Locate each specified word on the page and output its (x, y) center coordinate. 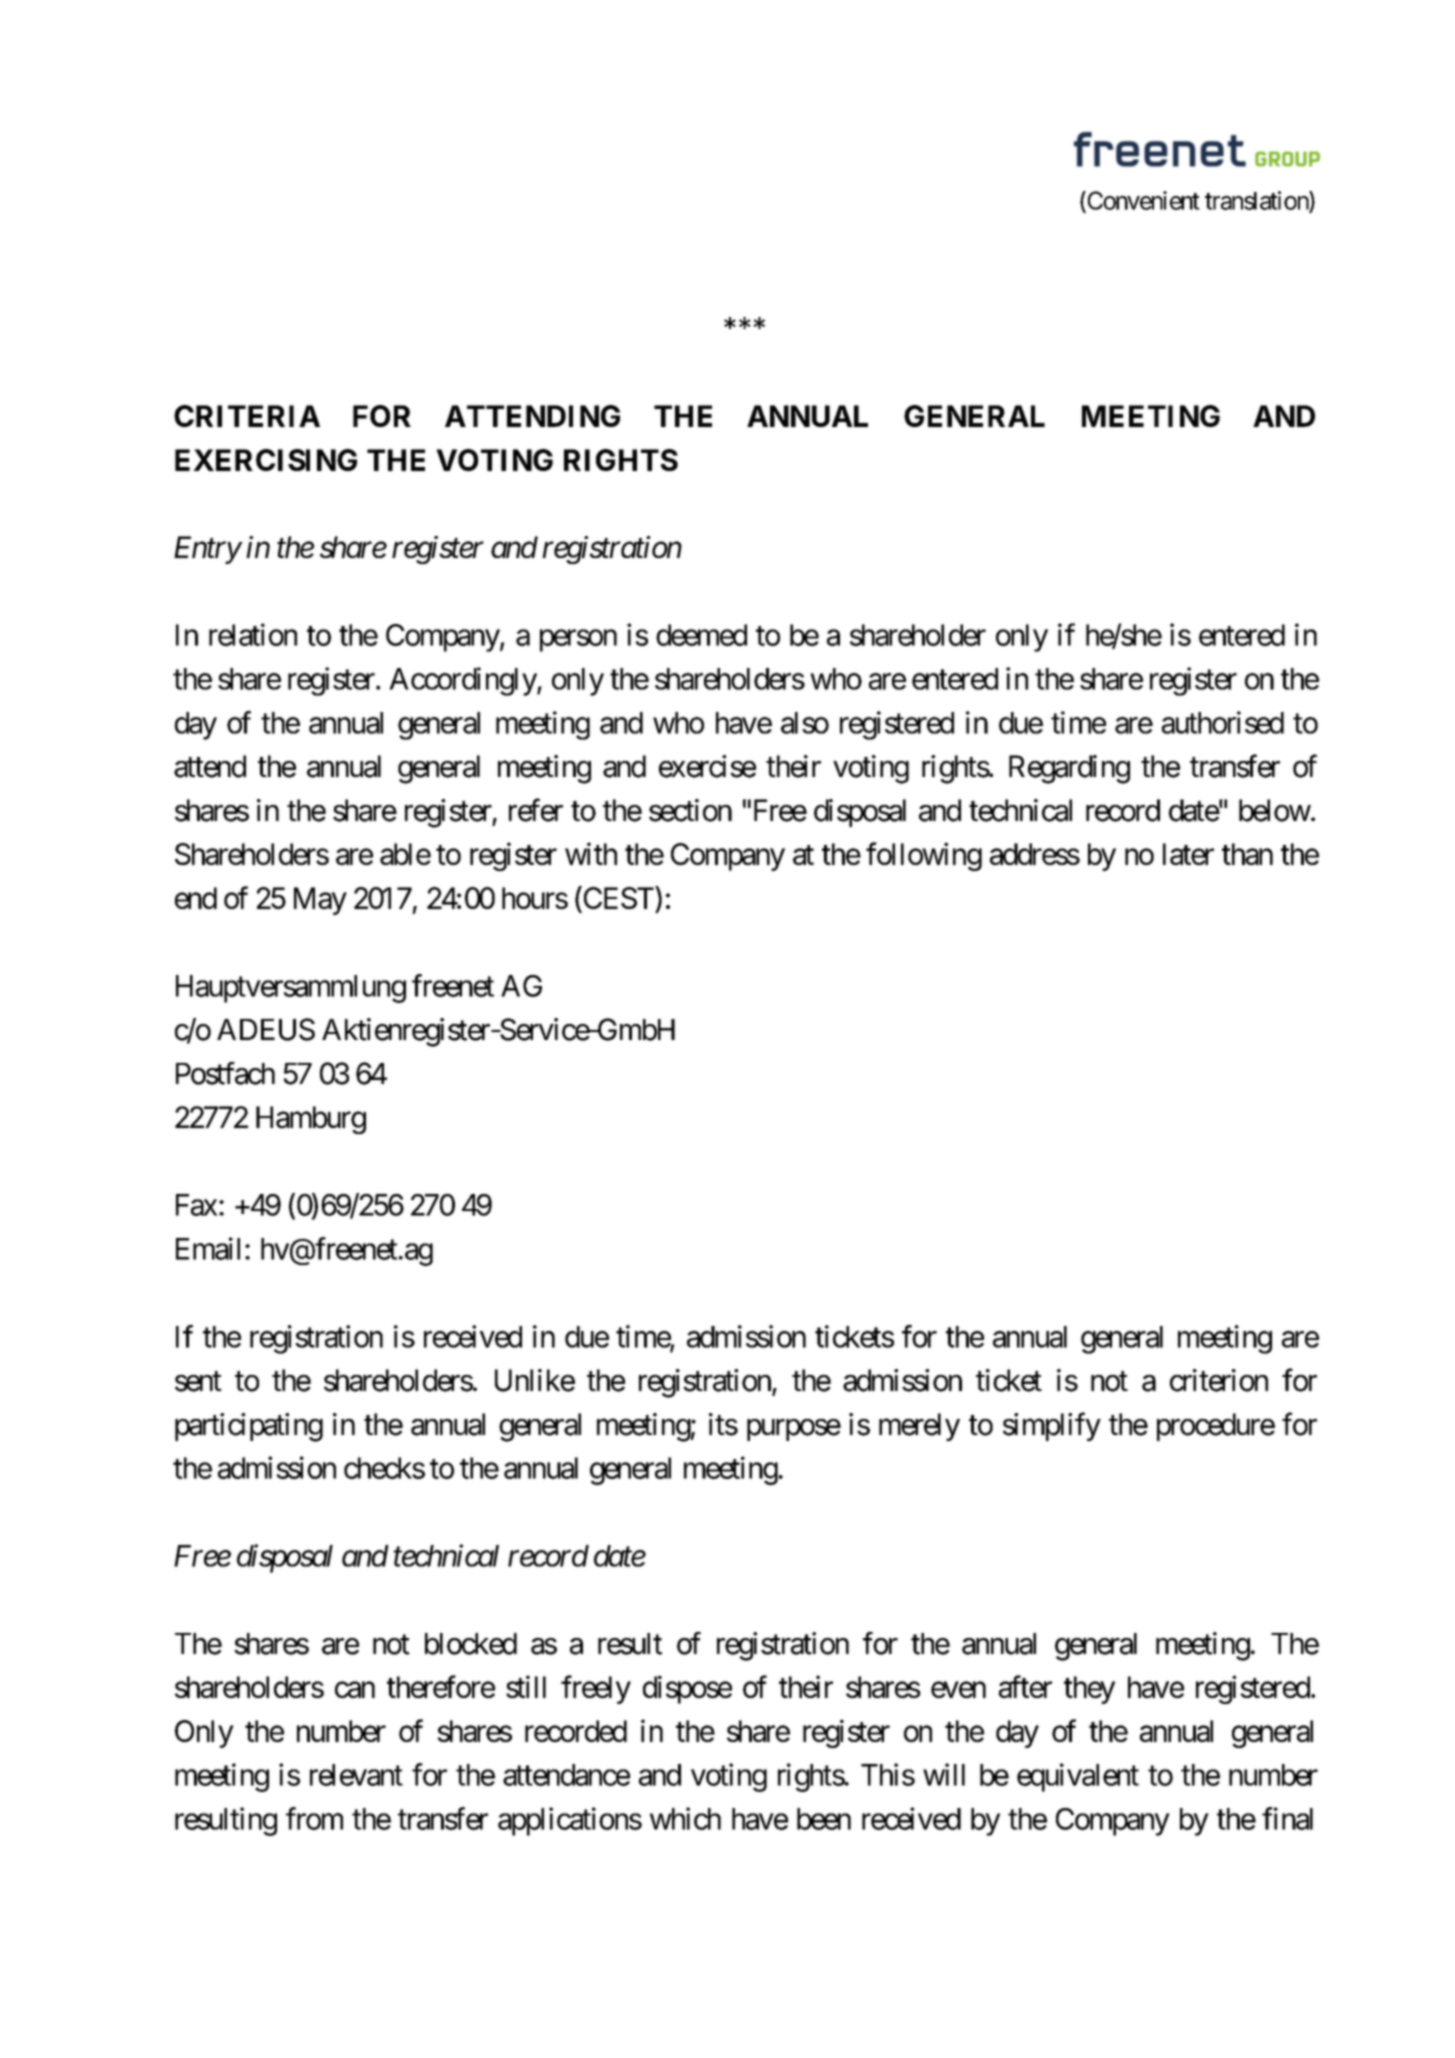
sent (198, 1382)
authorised (1223, 722)
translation (1257, 201)
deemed (701, 635)
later (1188, 854)
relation (253, 634)
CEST (618, 899)
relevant (356, 1775)
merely (919, 1427)
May (320, 901)
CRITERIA (247, 416)
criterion (1219, 1380)
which (685, 1818)
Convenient (1142, 201)
